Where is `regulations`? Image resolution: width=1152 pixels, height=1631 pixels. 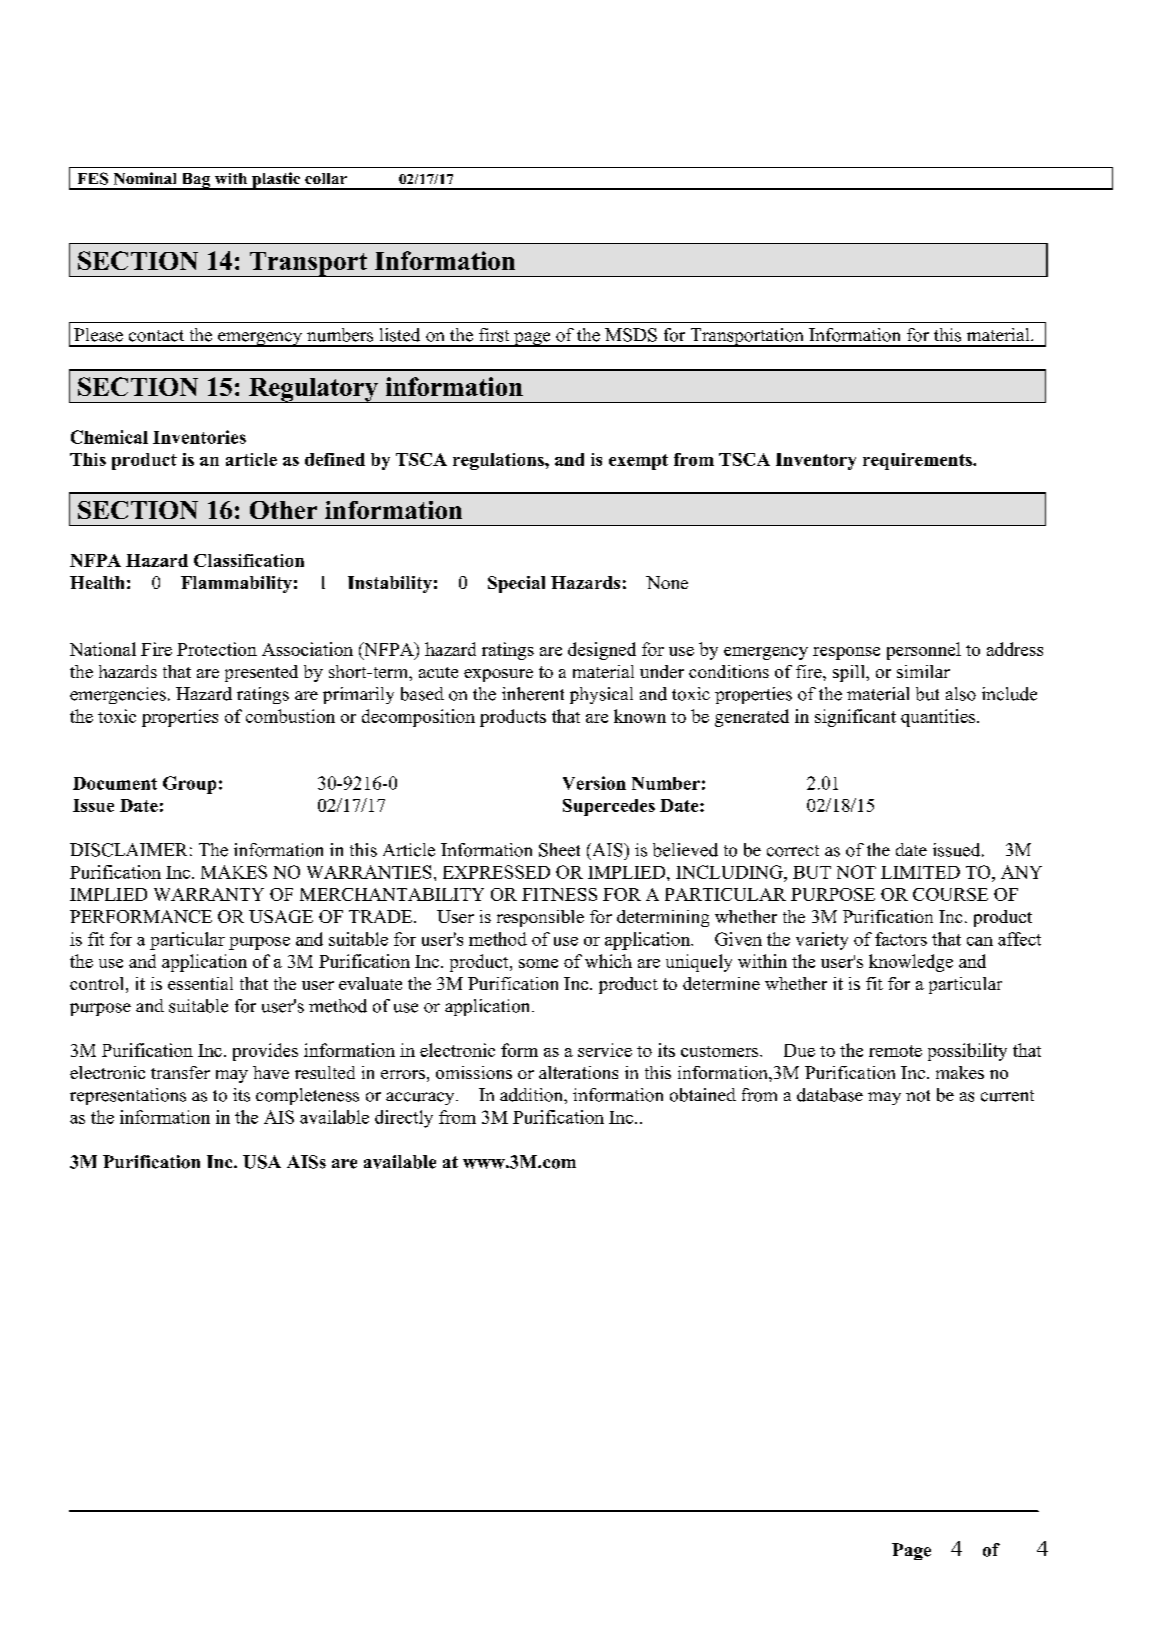 regulations is located at coordinates (499, 461).
